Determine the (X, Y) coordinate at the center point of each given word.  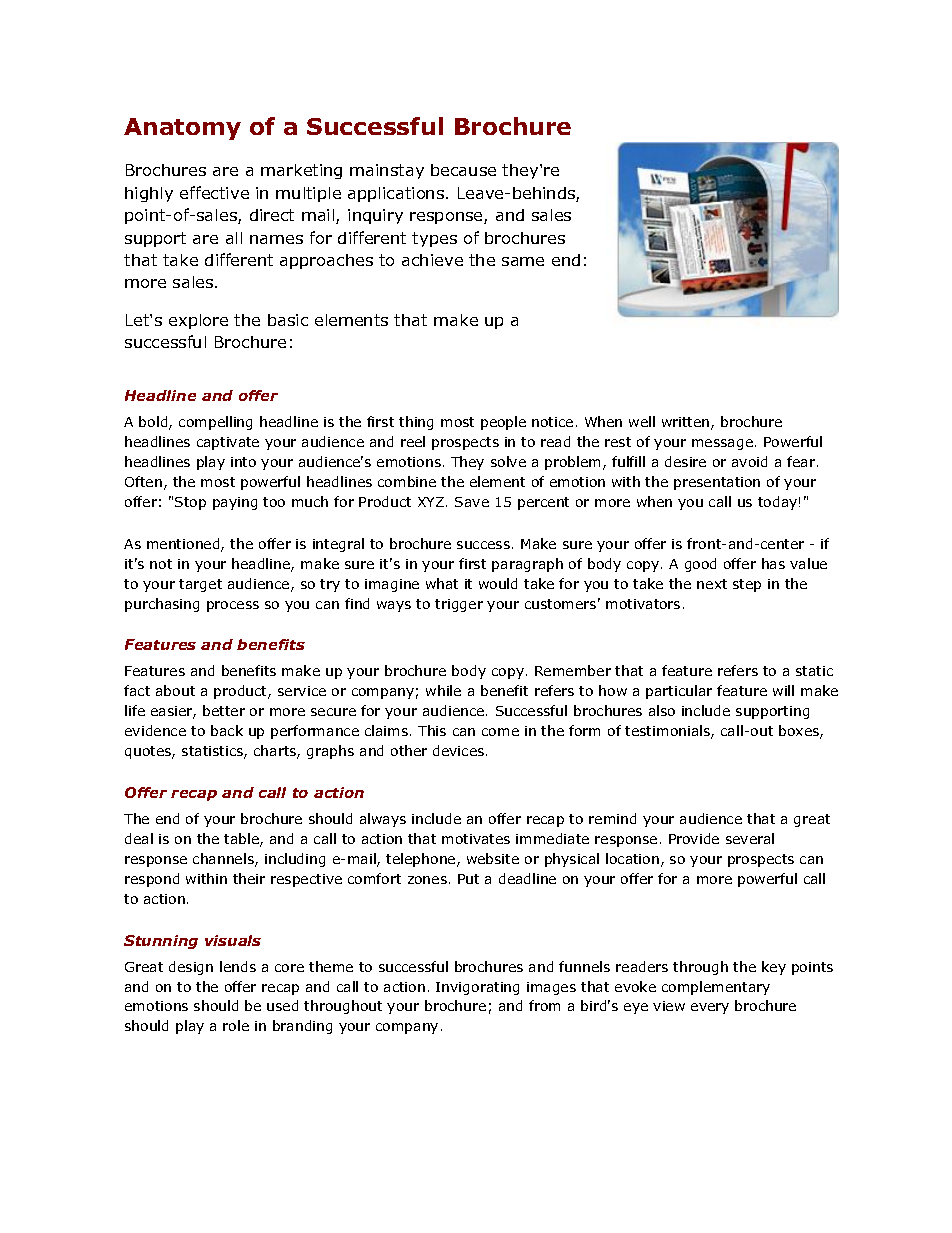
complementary (716, 988)
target (200, 585)
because (463, 170)
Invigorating (477, 988)
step (747, 585)
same (523, 261)
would (498, 583)
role (236, 1025)
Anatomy (182, 129)
